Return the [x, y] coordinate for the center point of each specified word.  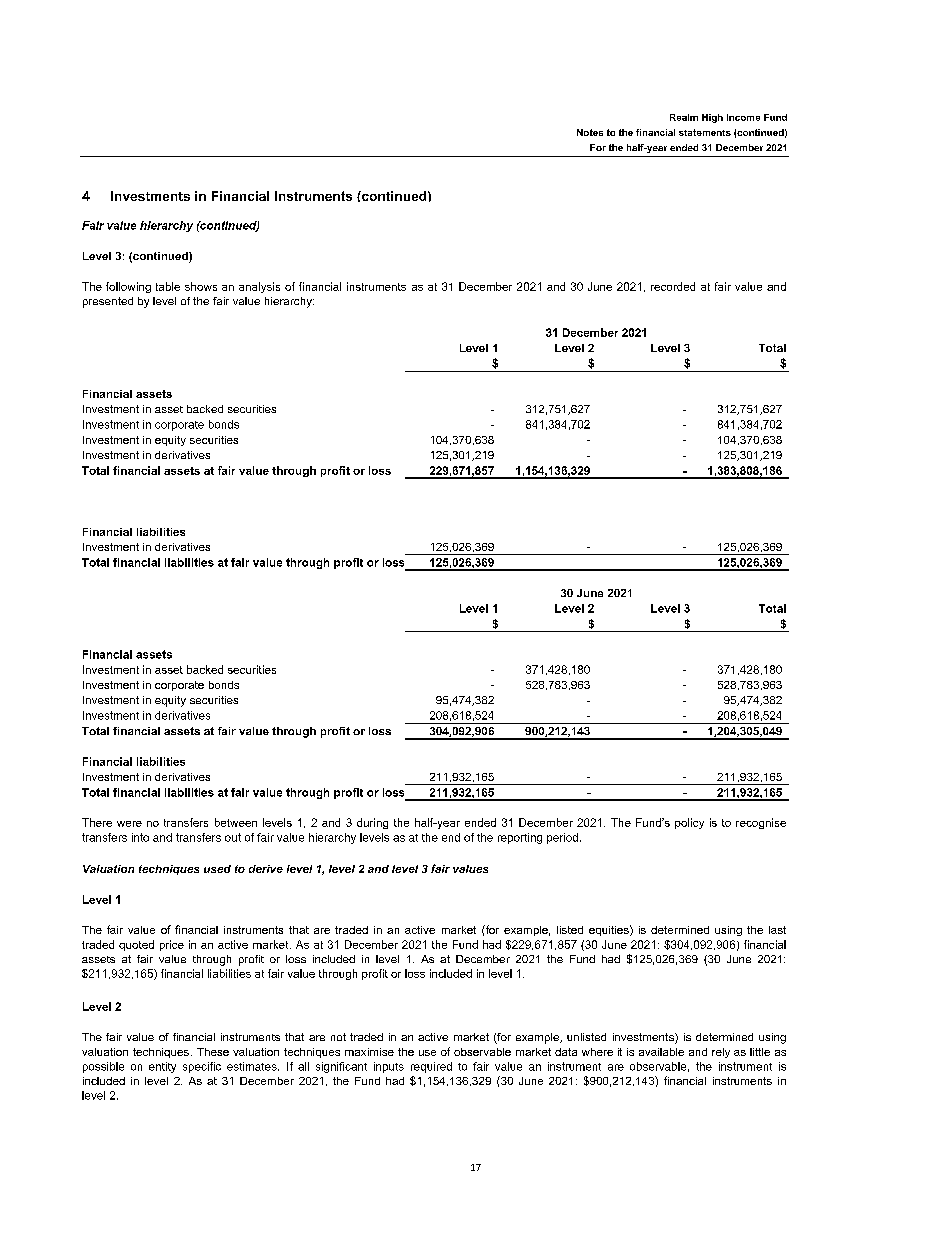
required [431, 1067]
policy [689, 823]
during [372, 823]
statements [705, 132]
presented [108, 302]
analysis [259, 287]
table [168, 286]
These [213, 1052]
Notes [590, 132]
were [129, 824]
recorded [673, 286]
